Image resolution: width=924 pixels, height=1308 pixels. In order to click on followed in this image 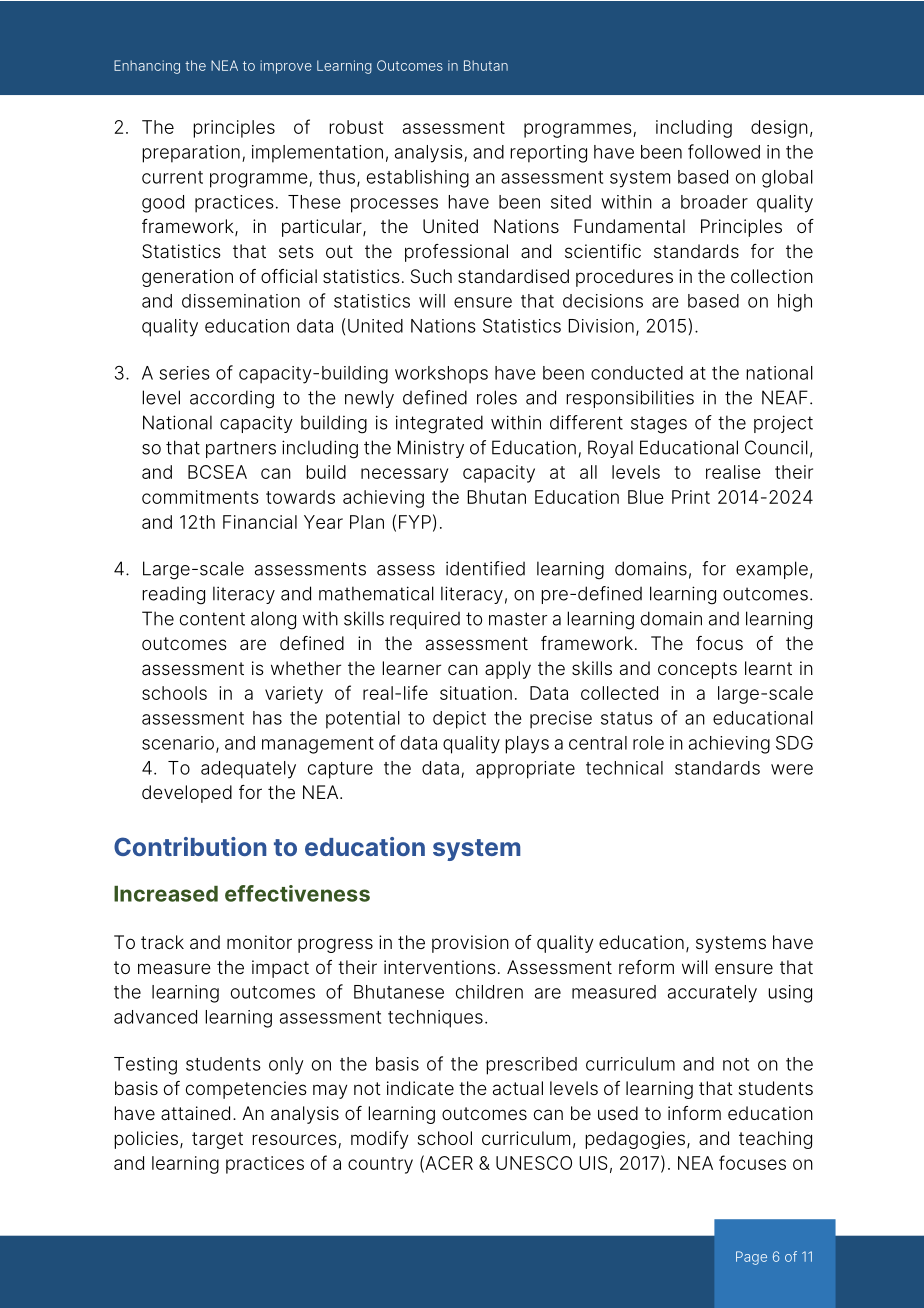, I will do `click(724, 151)`.
